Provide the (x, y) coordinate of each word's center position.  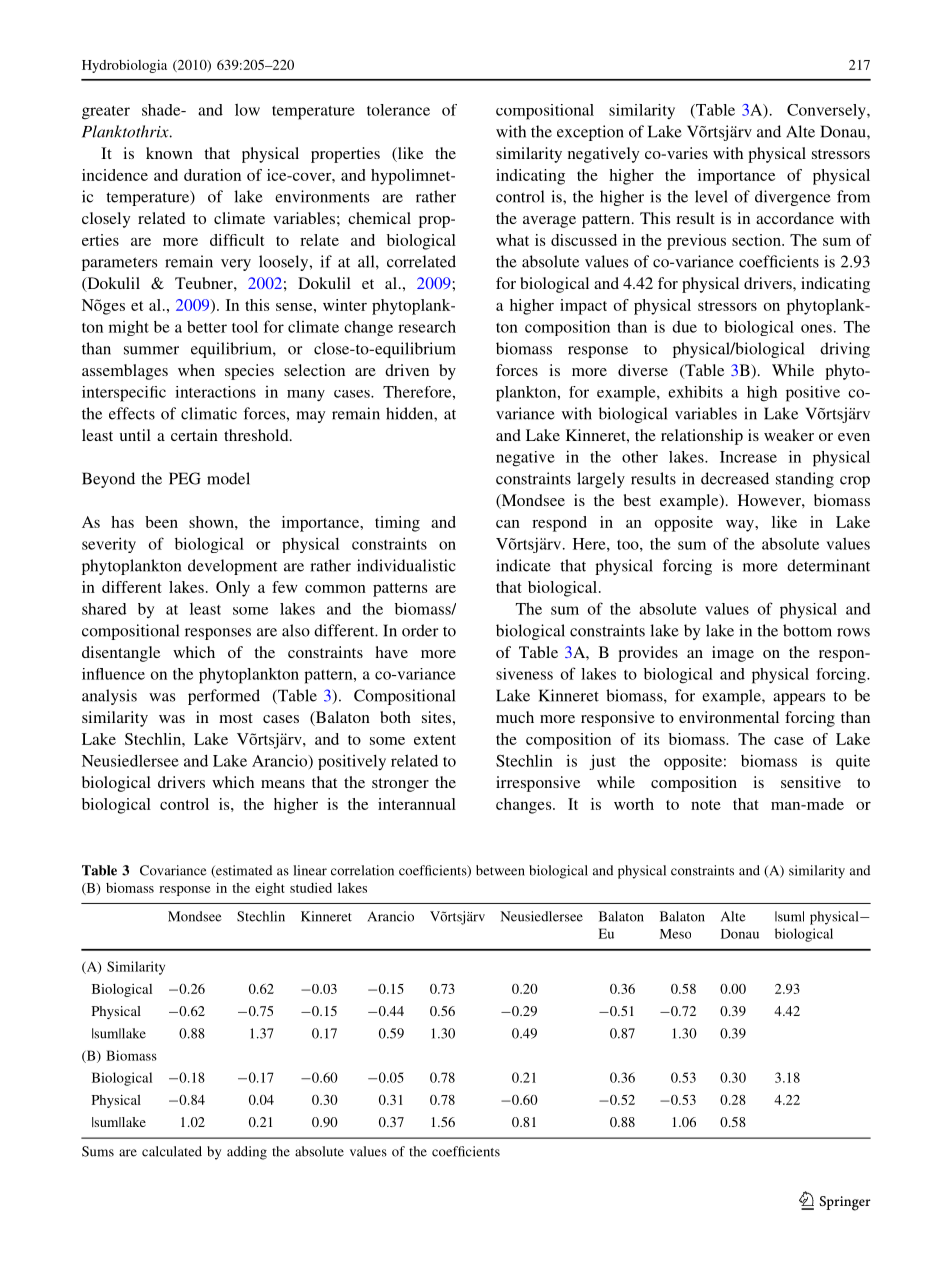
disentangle (121, 654)
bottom (807, 630)
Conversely (827, 112)
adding (247, 1153)
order (420, 630)
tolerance (398, 110)
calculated (172, 1151)
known (169, 153)
